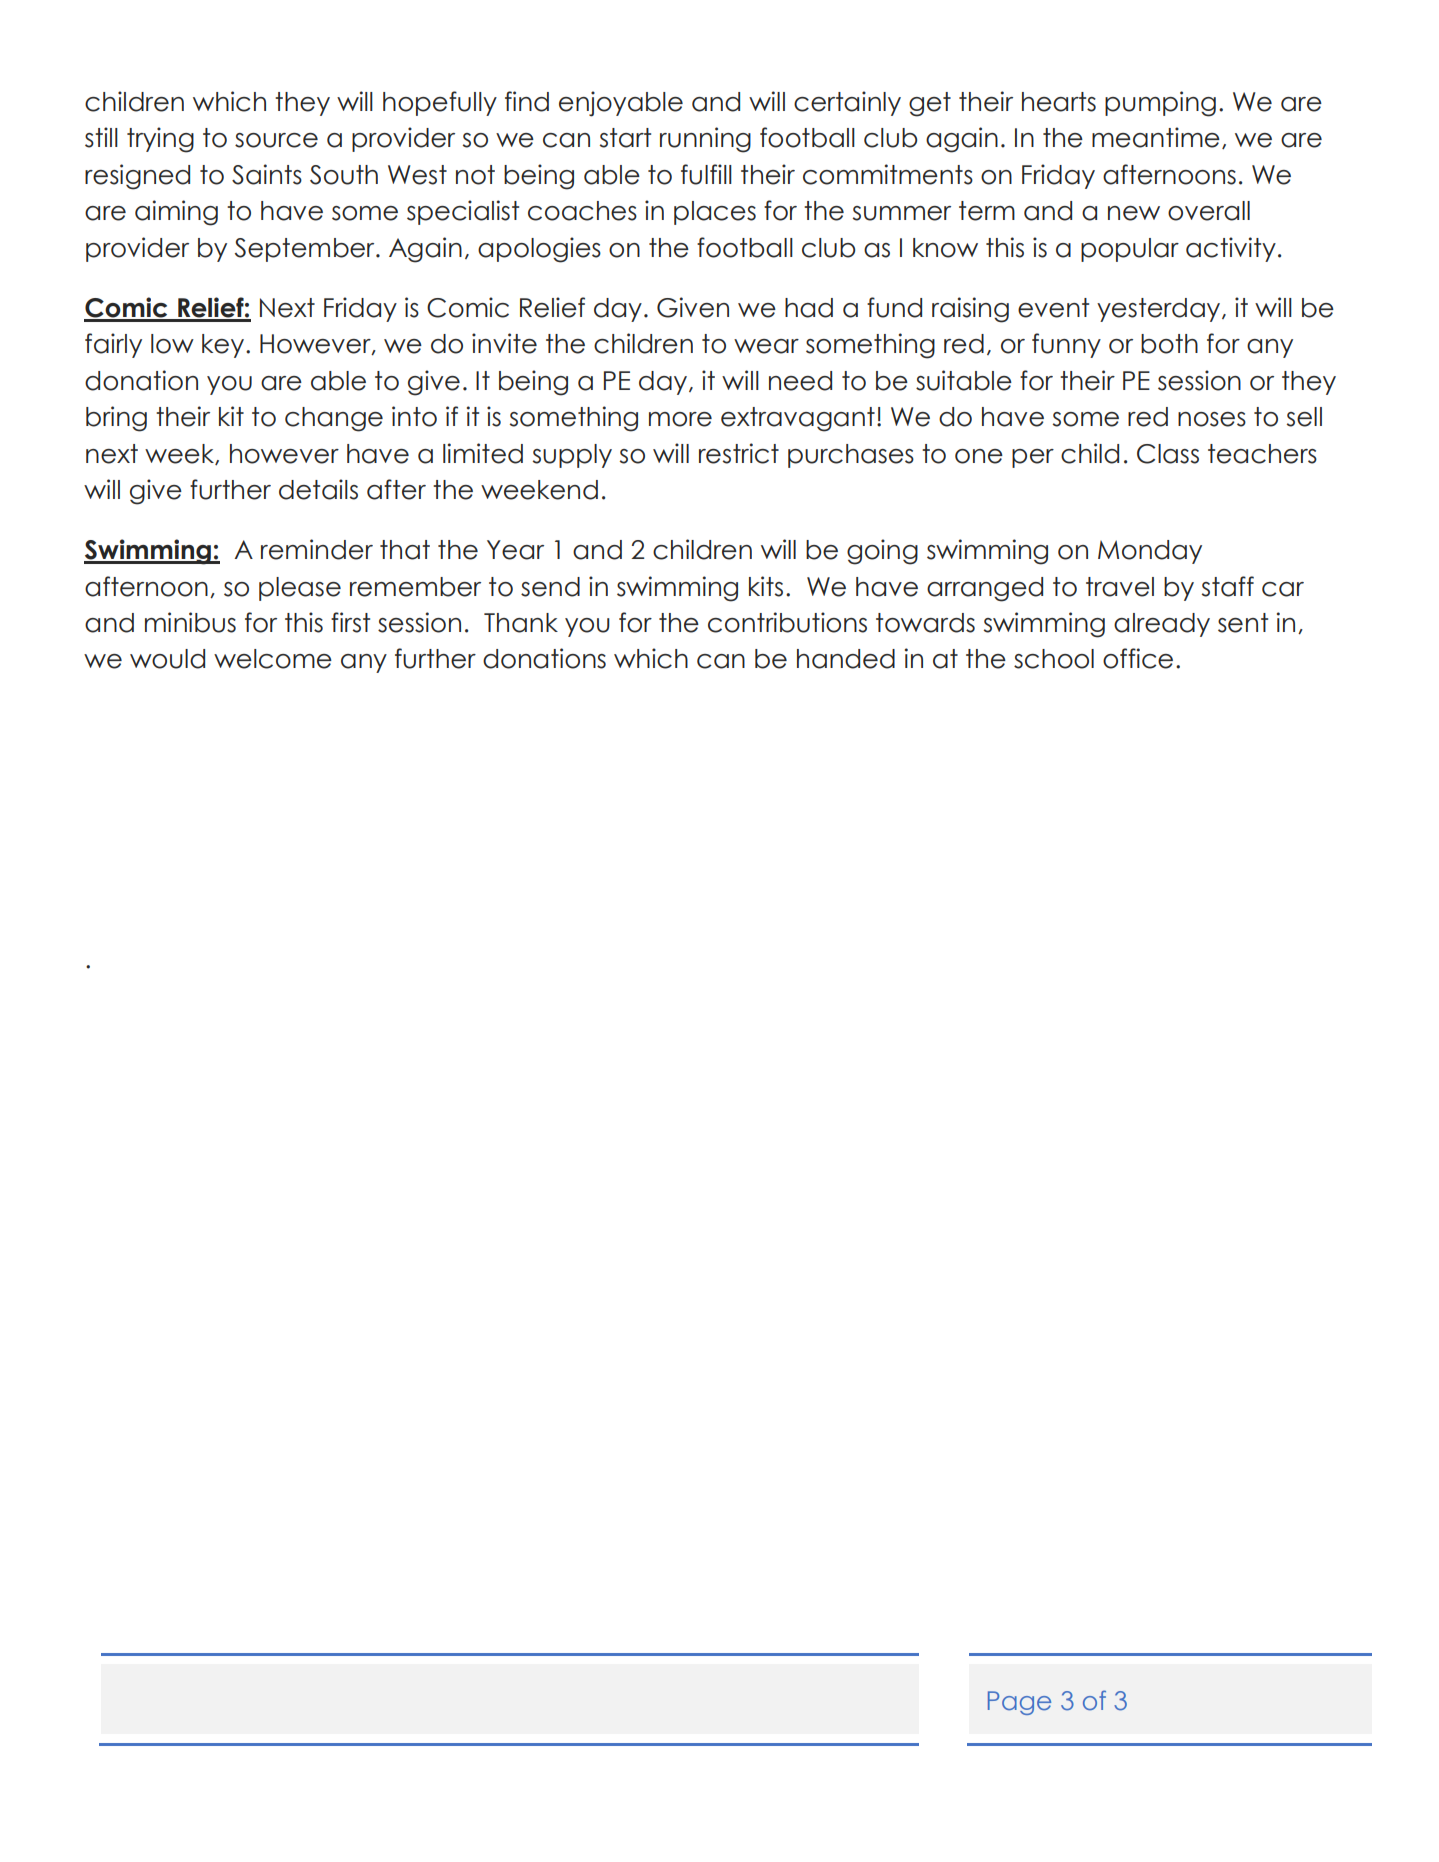 Image resolution: width=1439 pixels, height=1862 pixels. Describe the element at coordinates (521, 623) in the document. I see `Thank` at that location.
